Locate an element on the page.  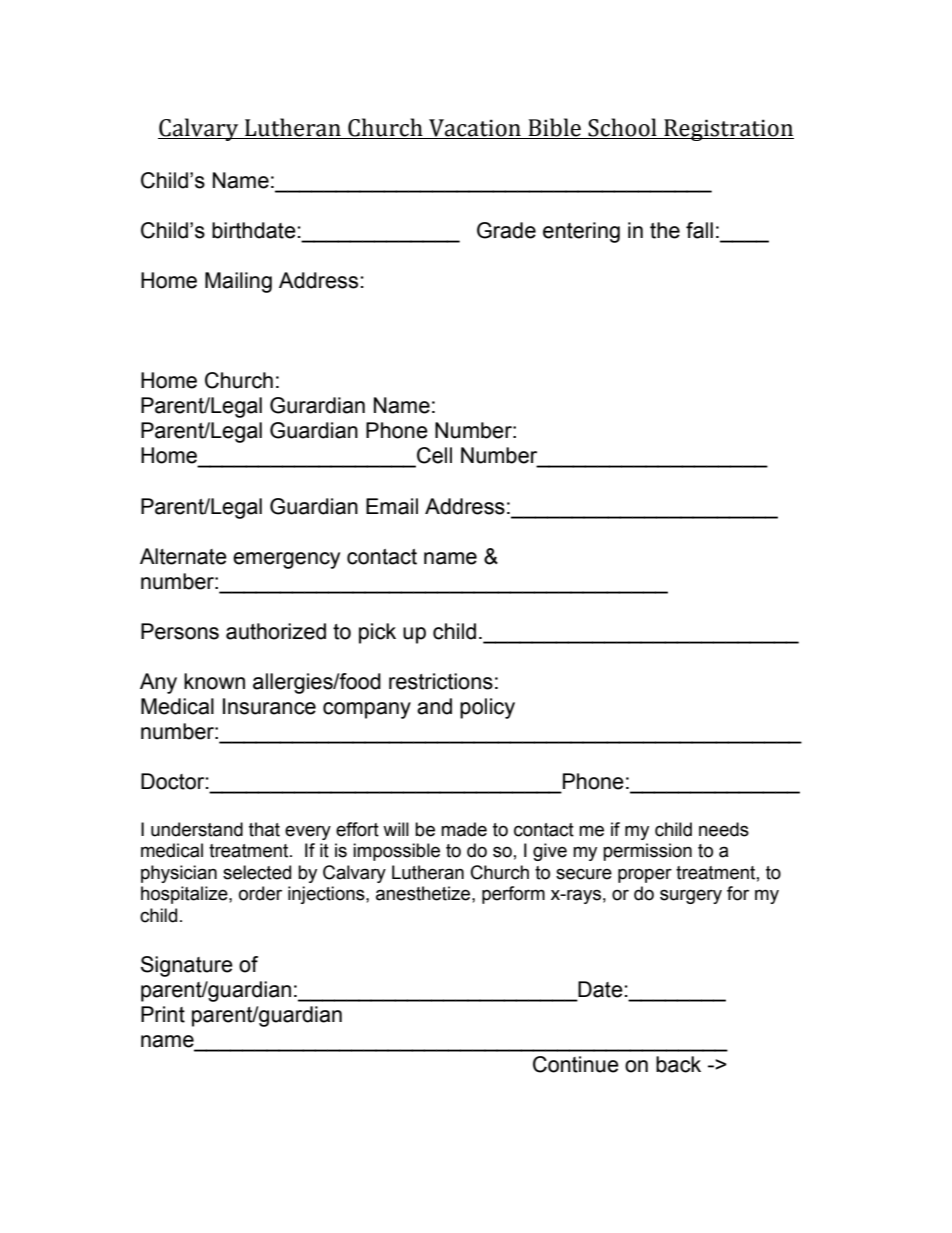
Mailing is located at coordinates (238, 282).
